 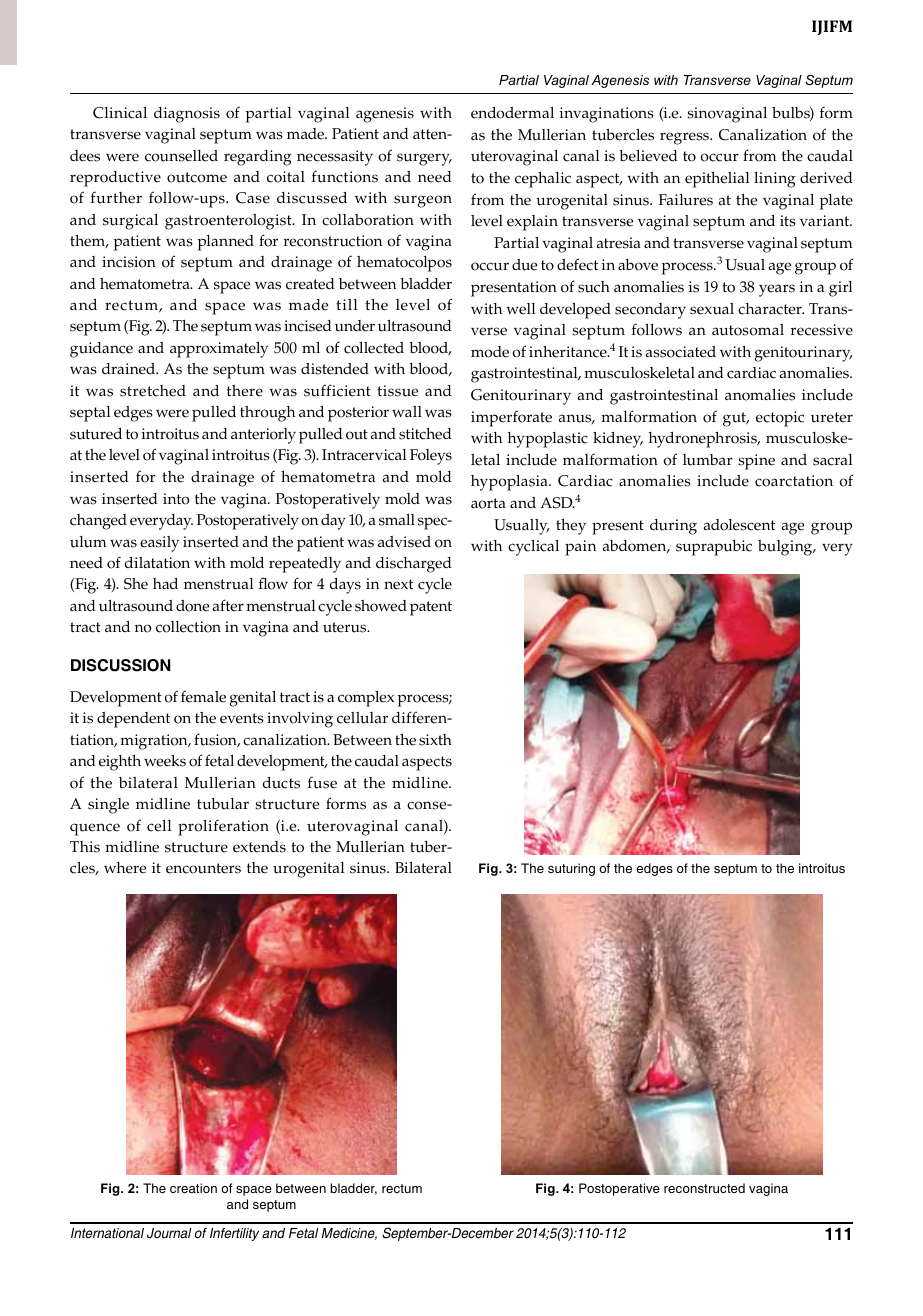 What do you see at coordinates (234, 1234) in the document?
I see `Infertility` at bounding box center [234, 1234].
